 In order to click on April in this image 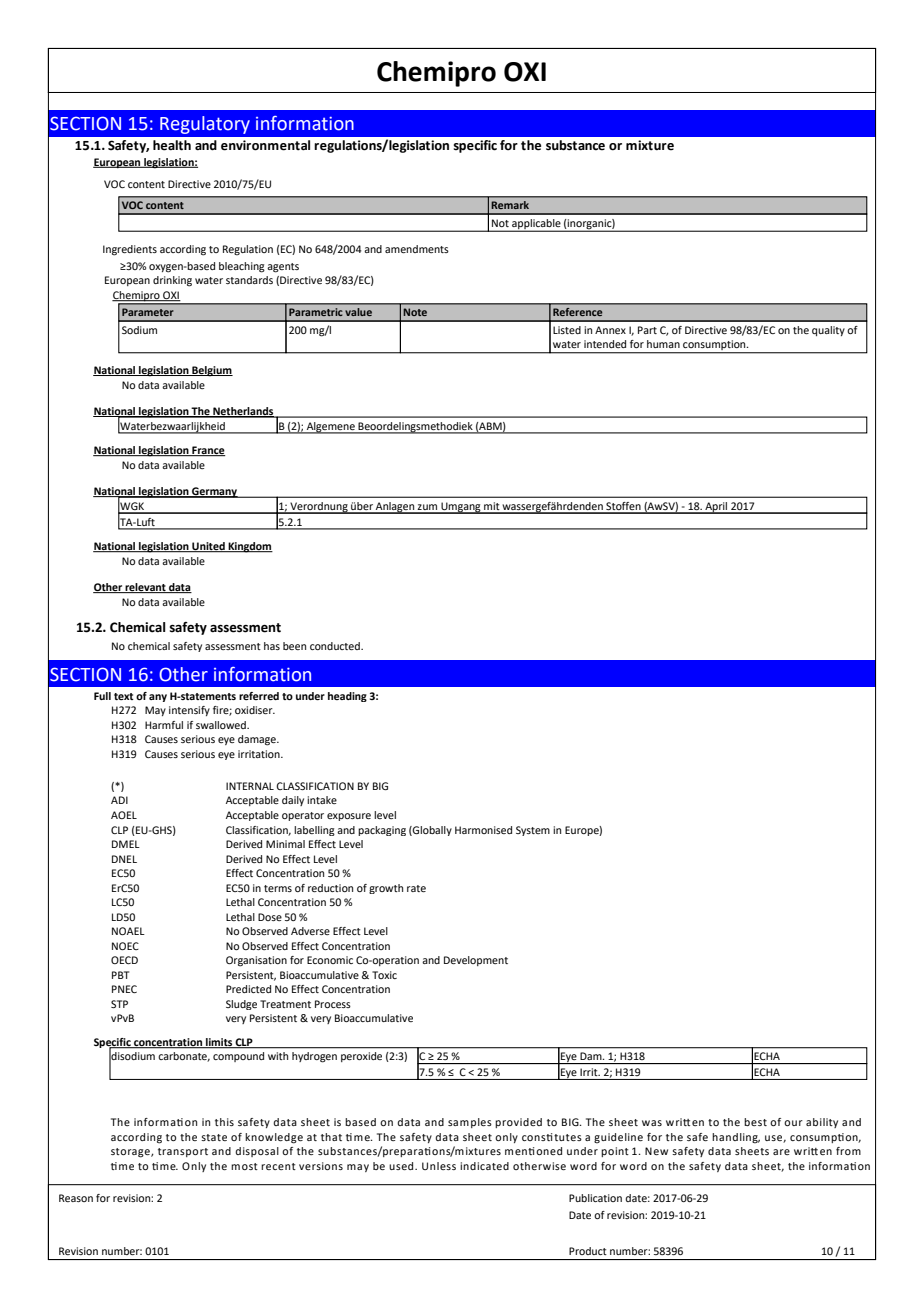, I will do `click(716, 508)`.
